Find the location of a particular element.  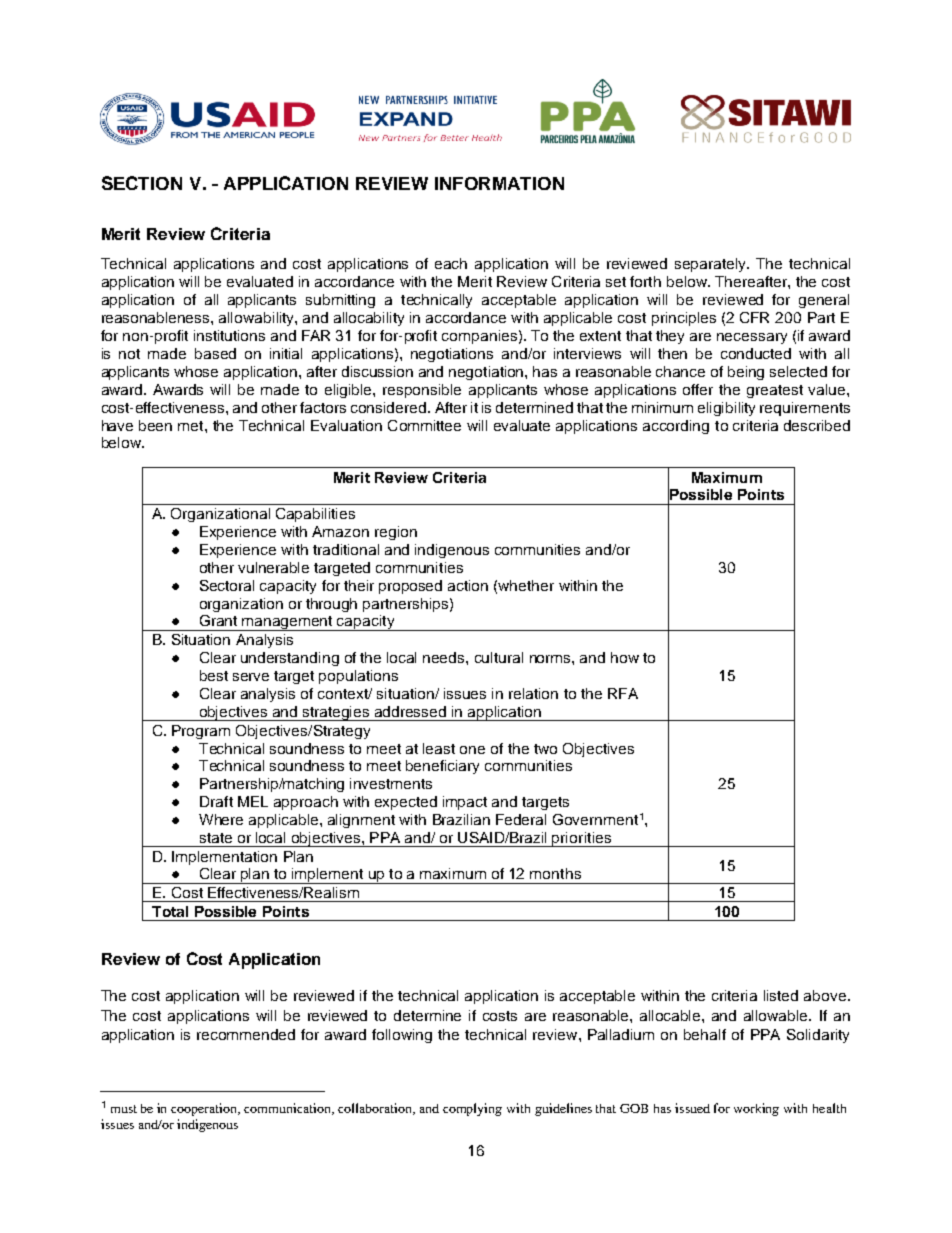

action is located at coordinates (468, 585).
